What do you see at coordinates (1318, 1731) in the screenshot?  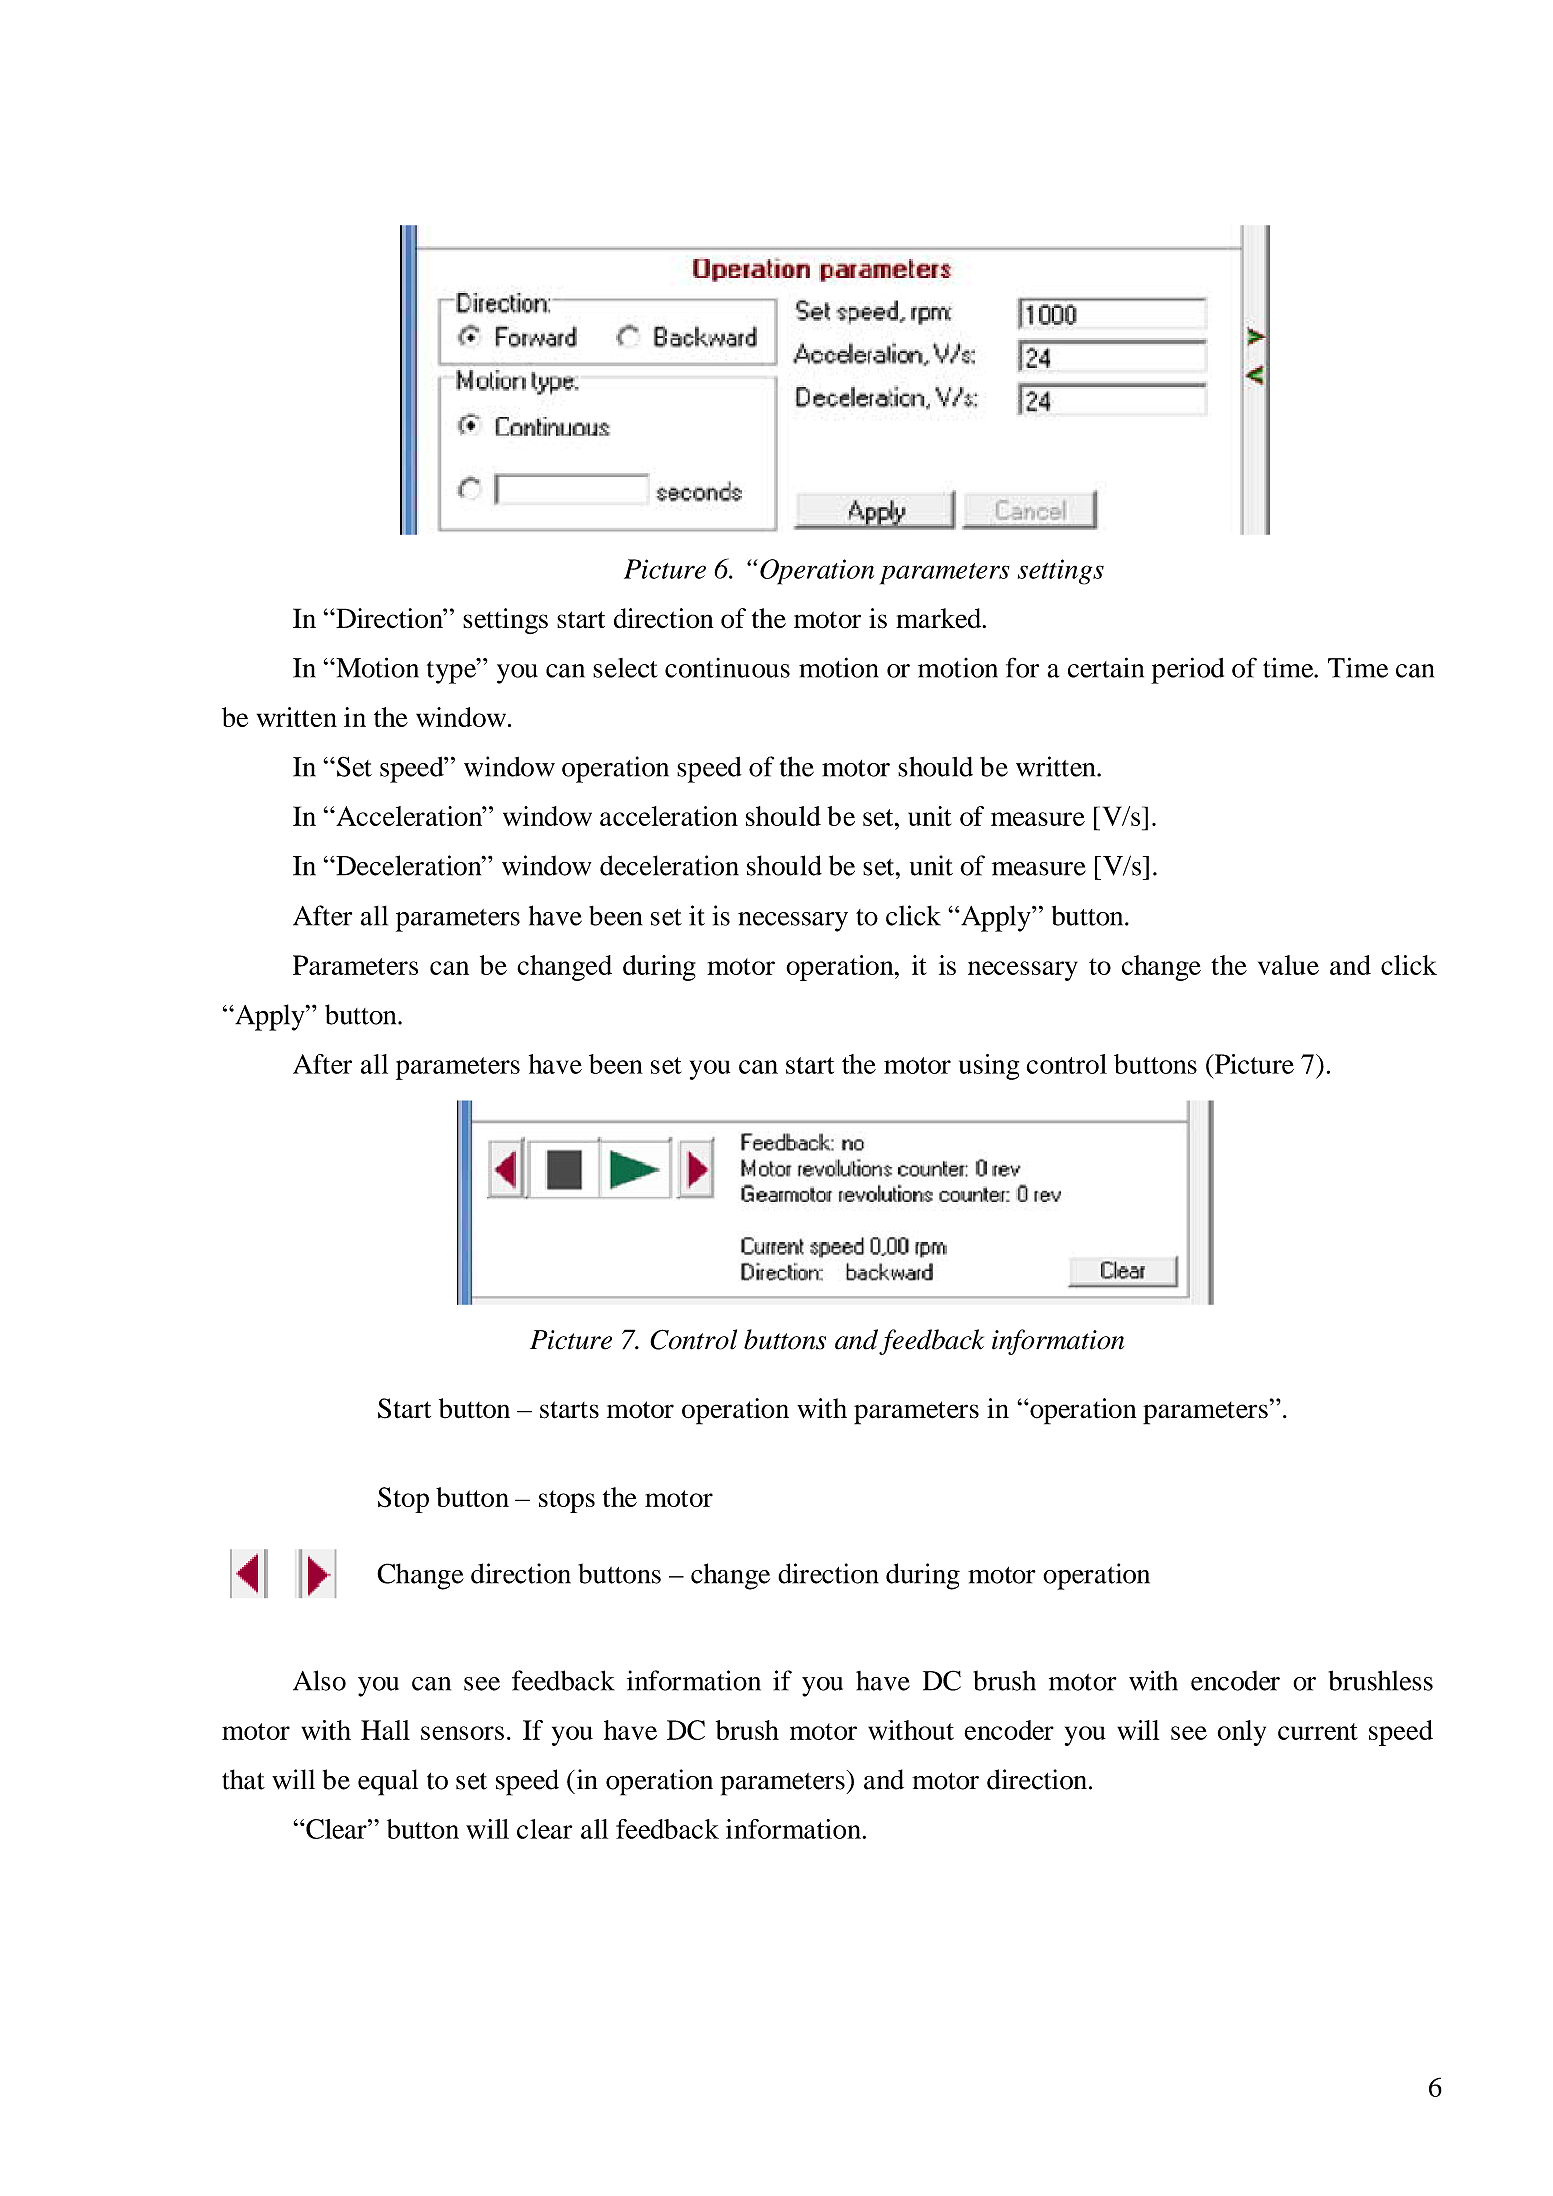 I see `current` at bounding box center [1318, 1731].
